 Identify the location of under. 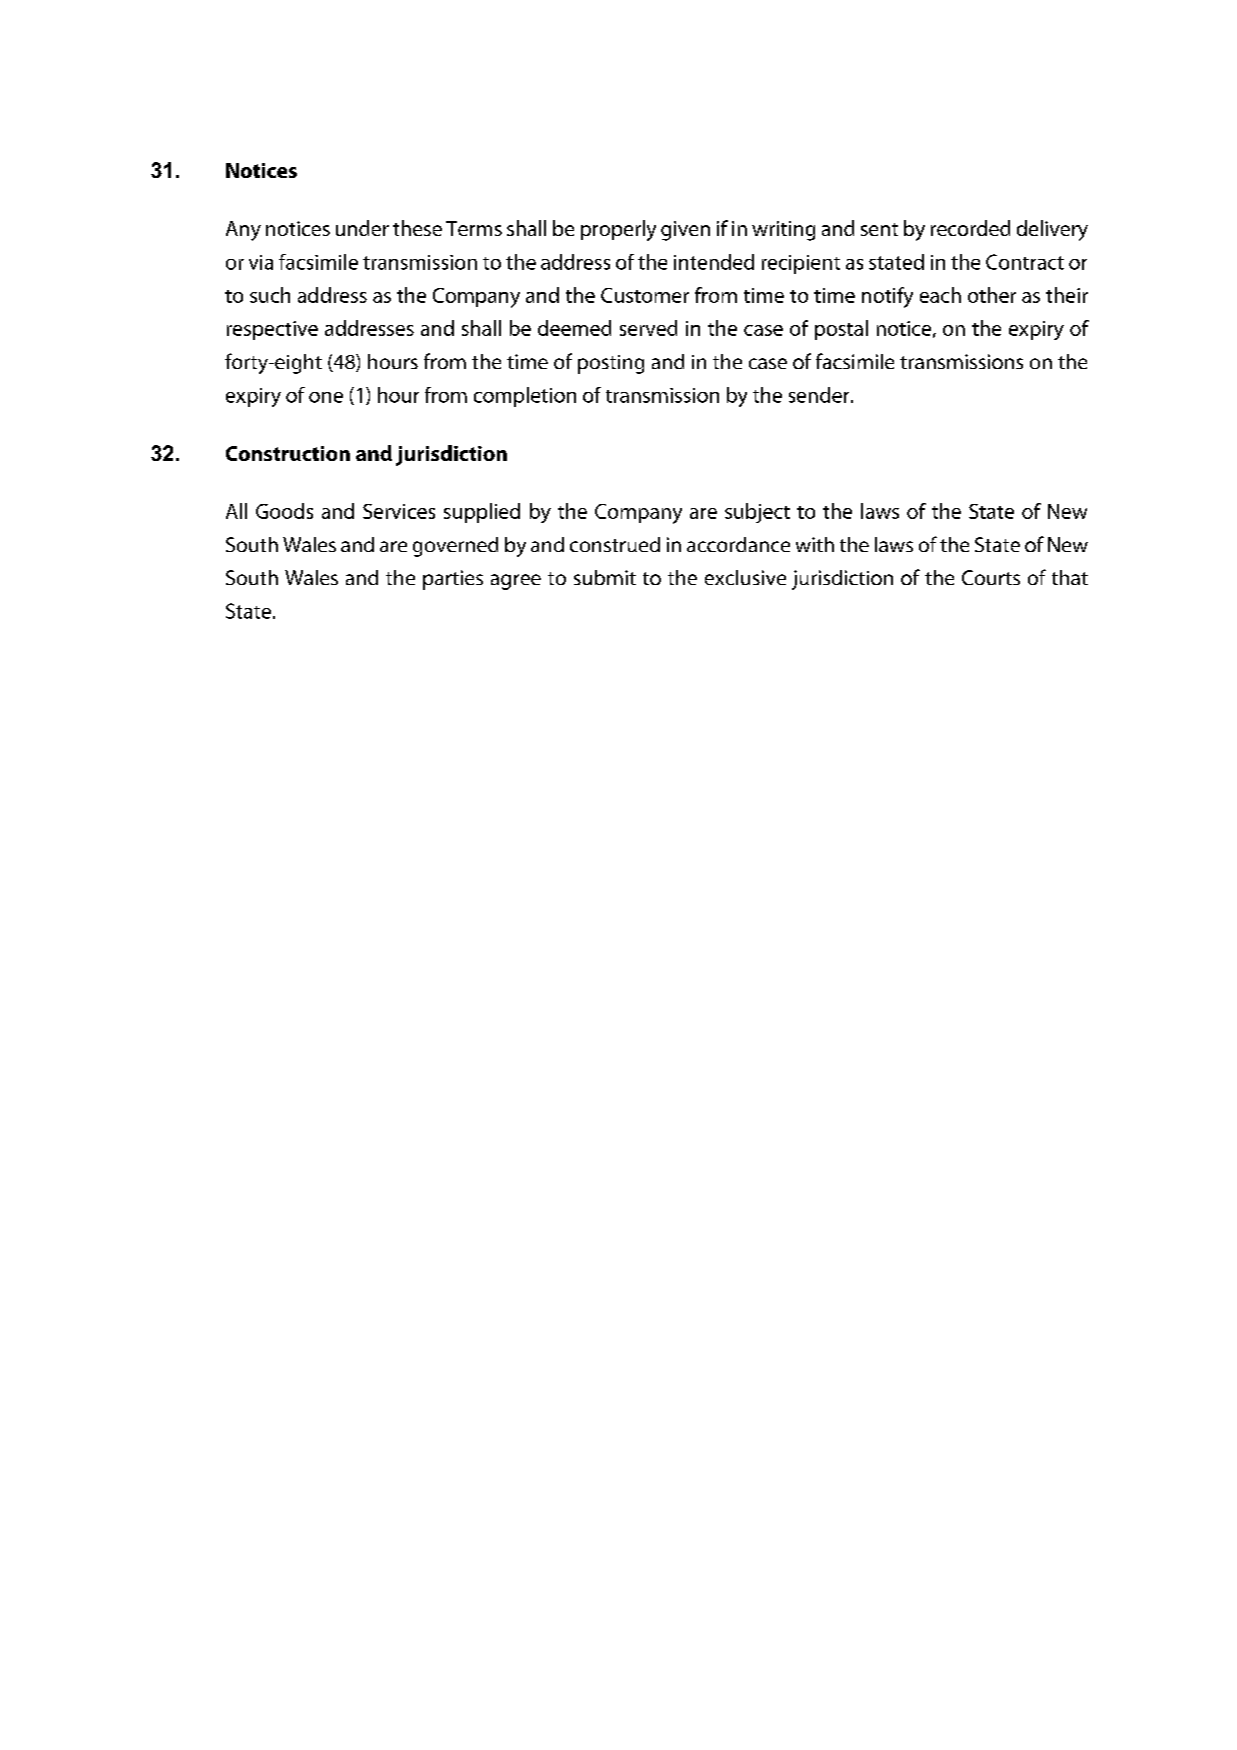
(362, 228).
